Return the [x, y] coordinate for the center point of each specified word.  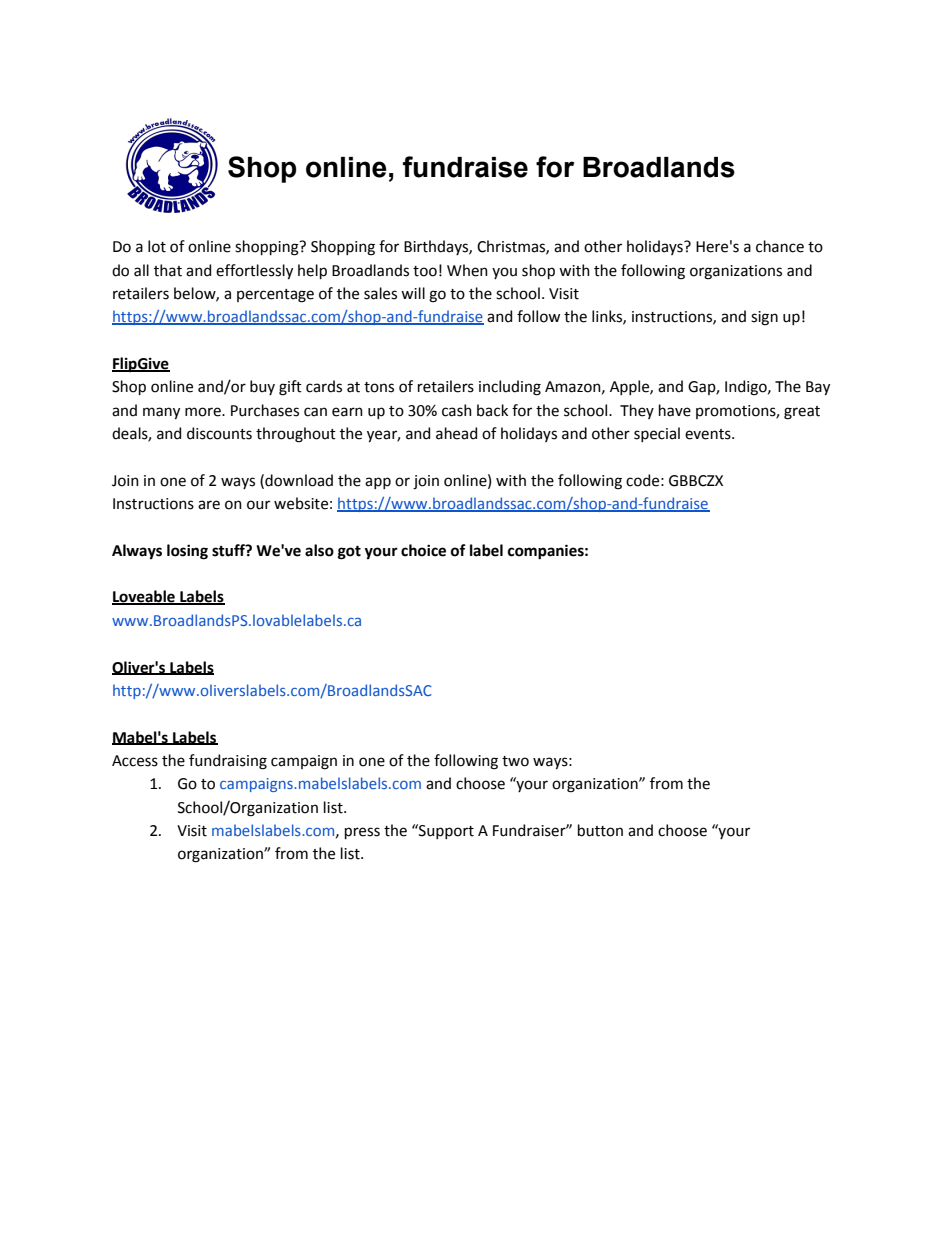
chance [780, 246]
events [709, 434]
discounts [219, 433]
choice [423, 550]
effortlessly [254, 271]
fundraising [228, 762]
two [515, 761]
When [467, 270]
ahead [456, 433]
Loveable [144, 597]
